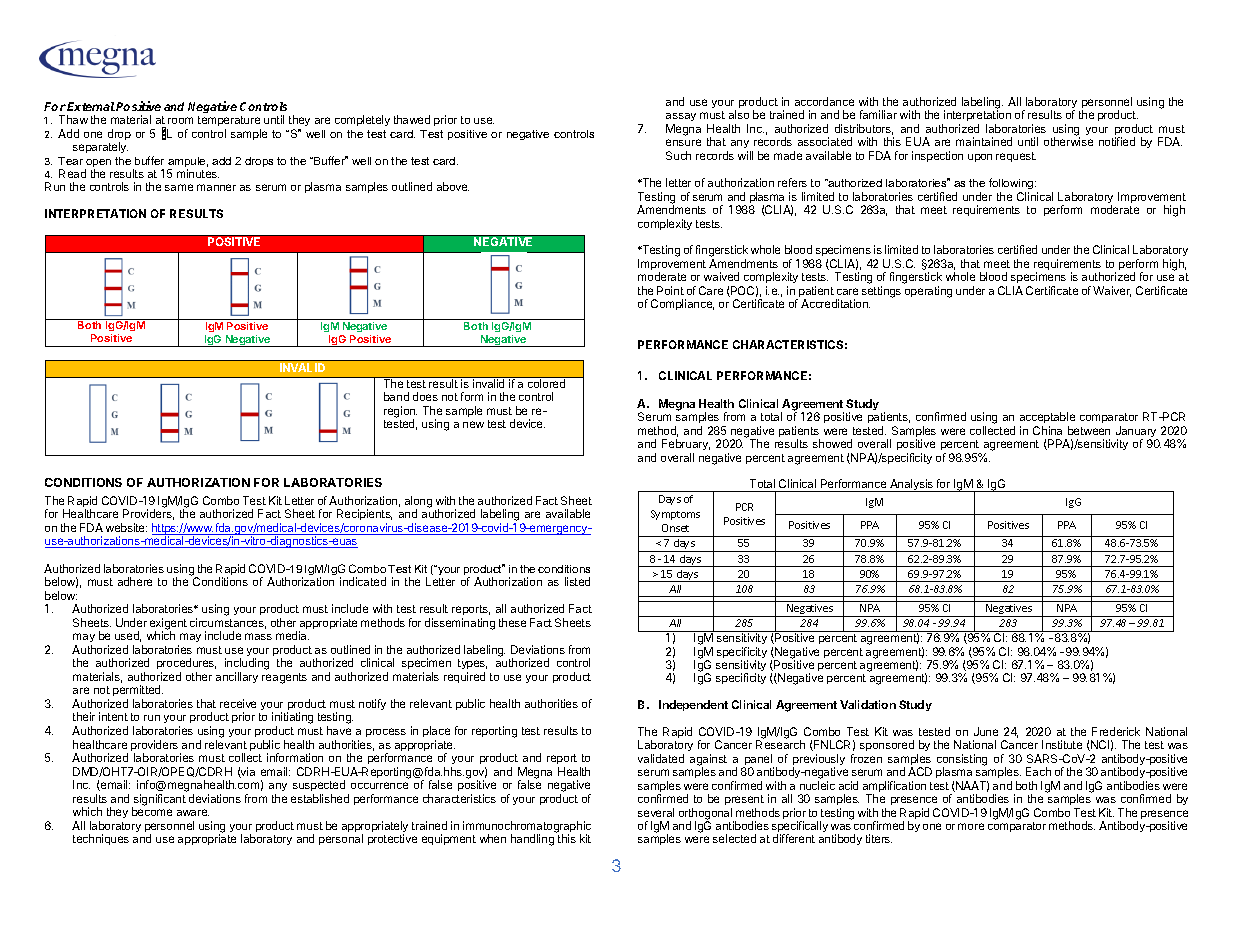  What do you see at coordinates (216, 187) in the page?
I see `manner` at bounding box center [216, 187].
